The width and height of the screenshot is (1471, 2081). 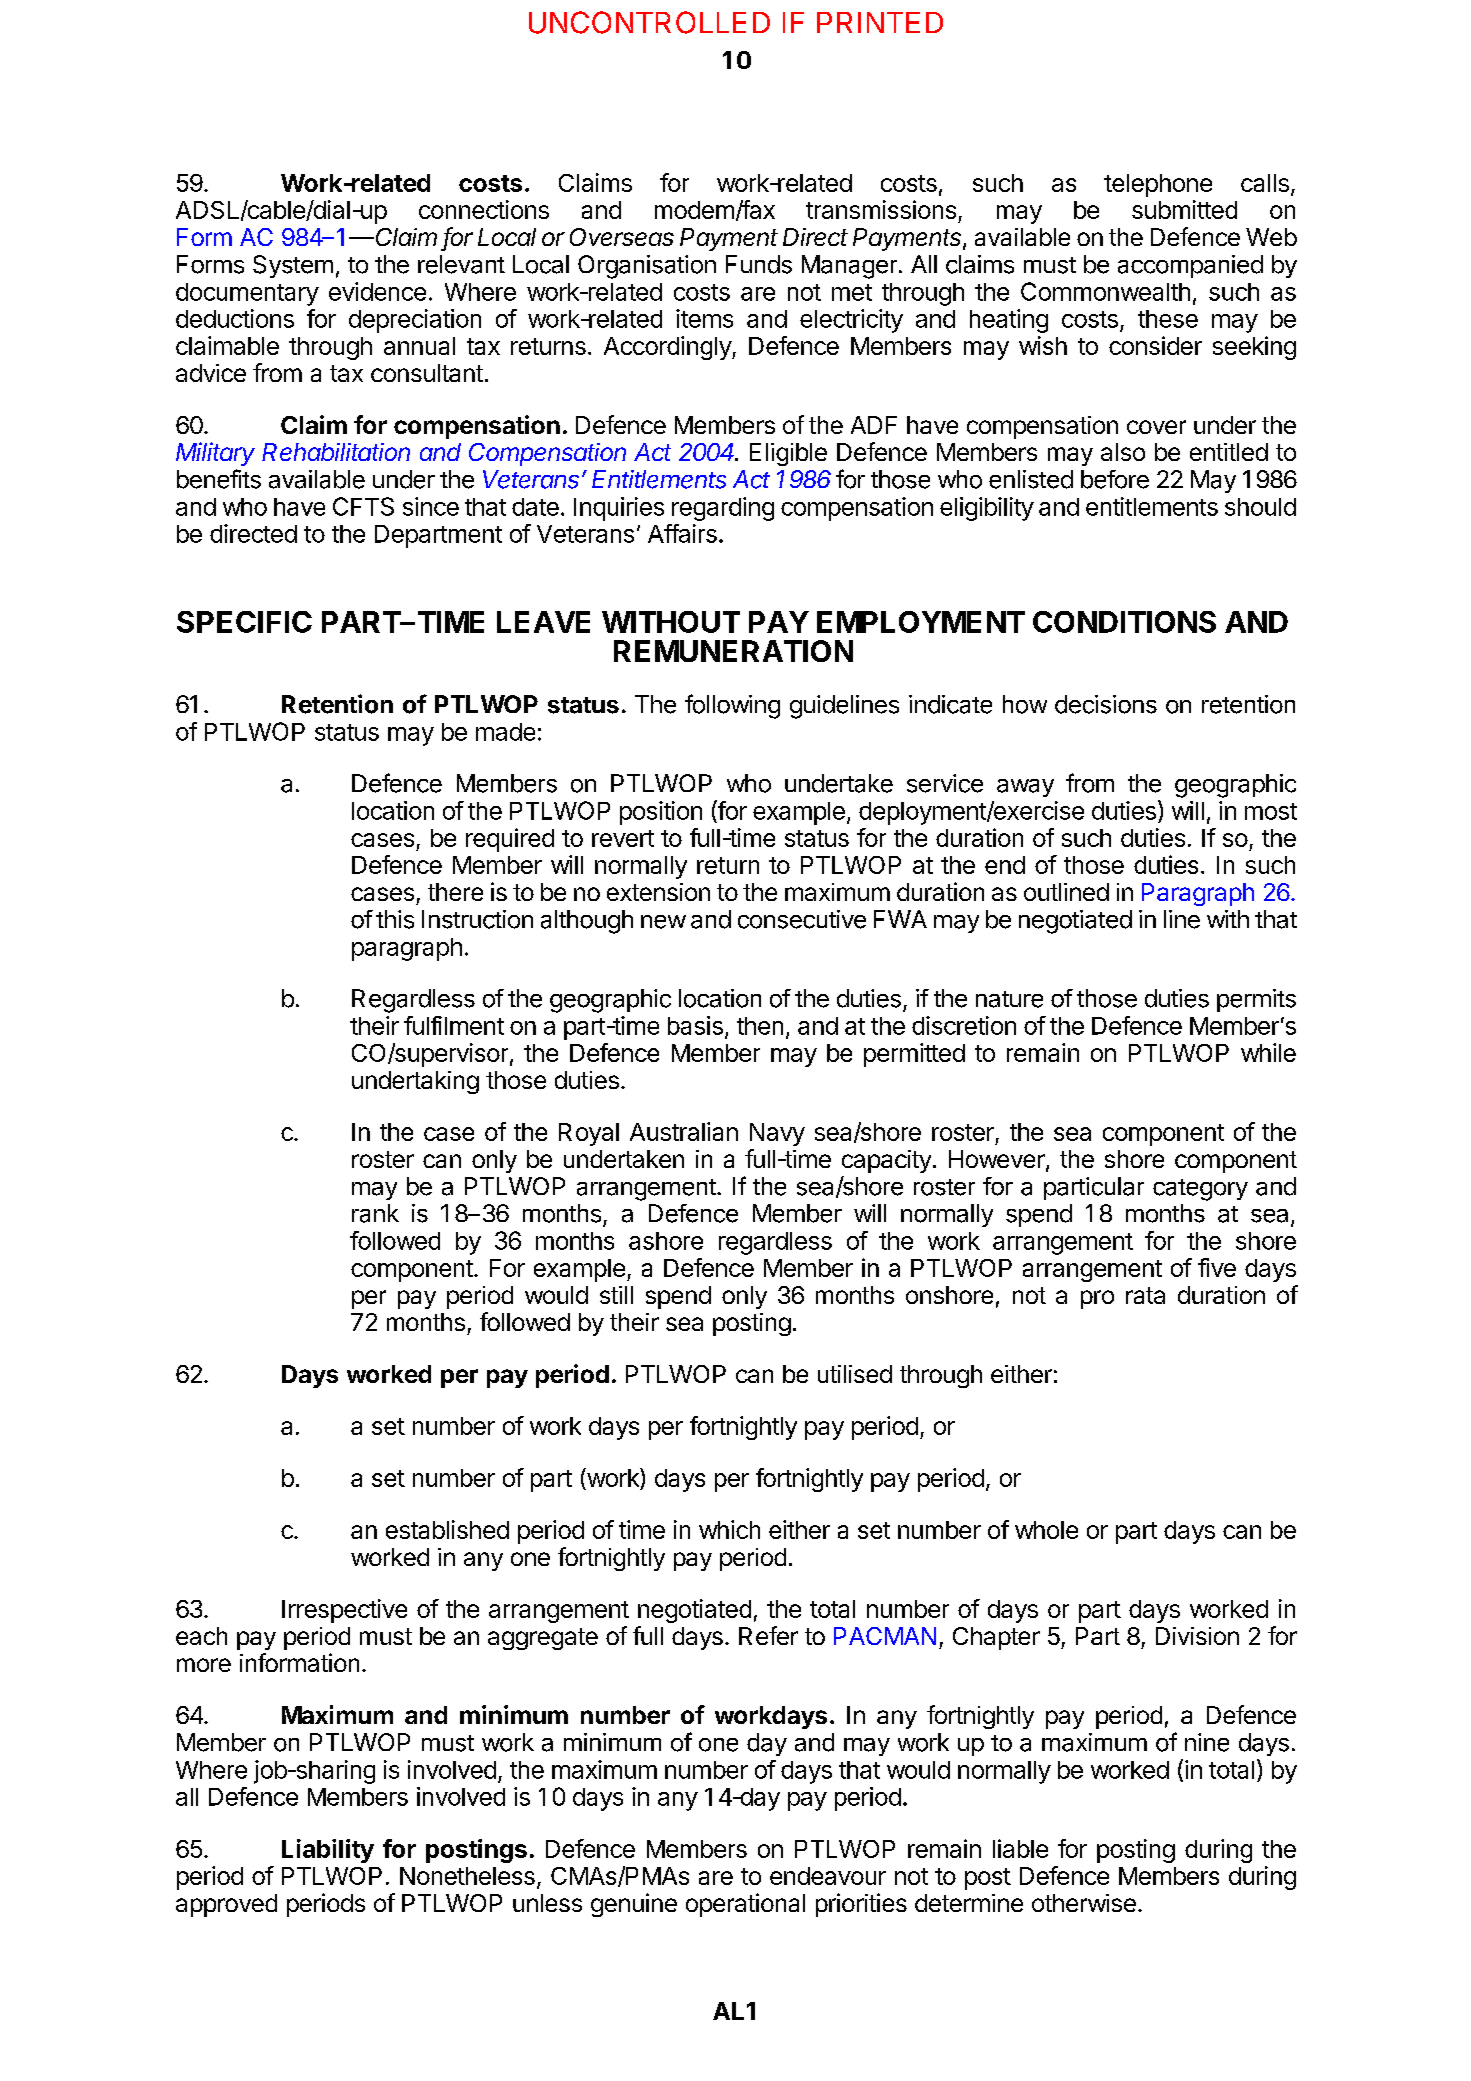 I want to click on otherwise, so click(x=1084, y=1903).
